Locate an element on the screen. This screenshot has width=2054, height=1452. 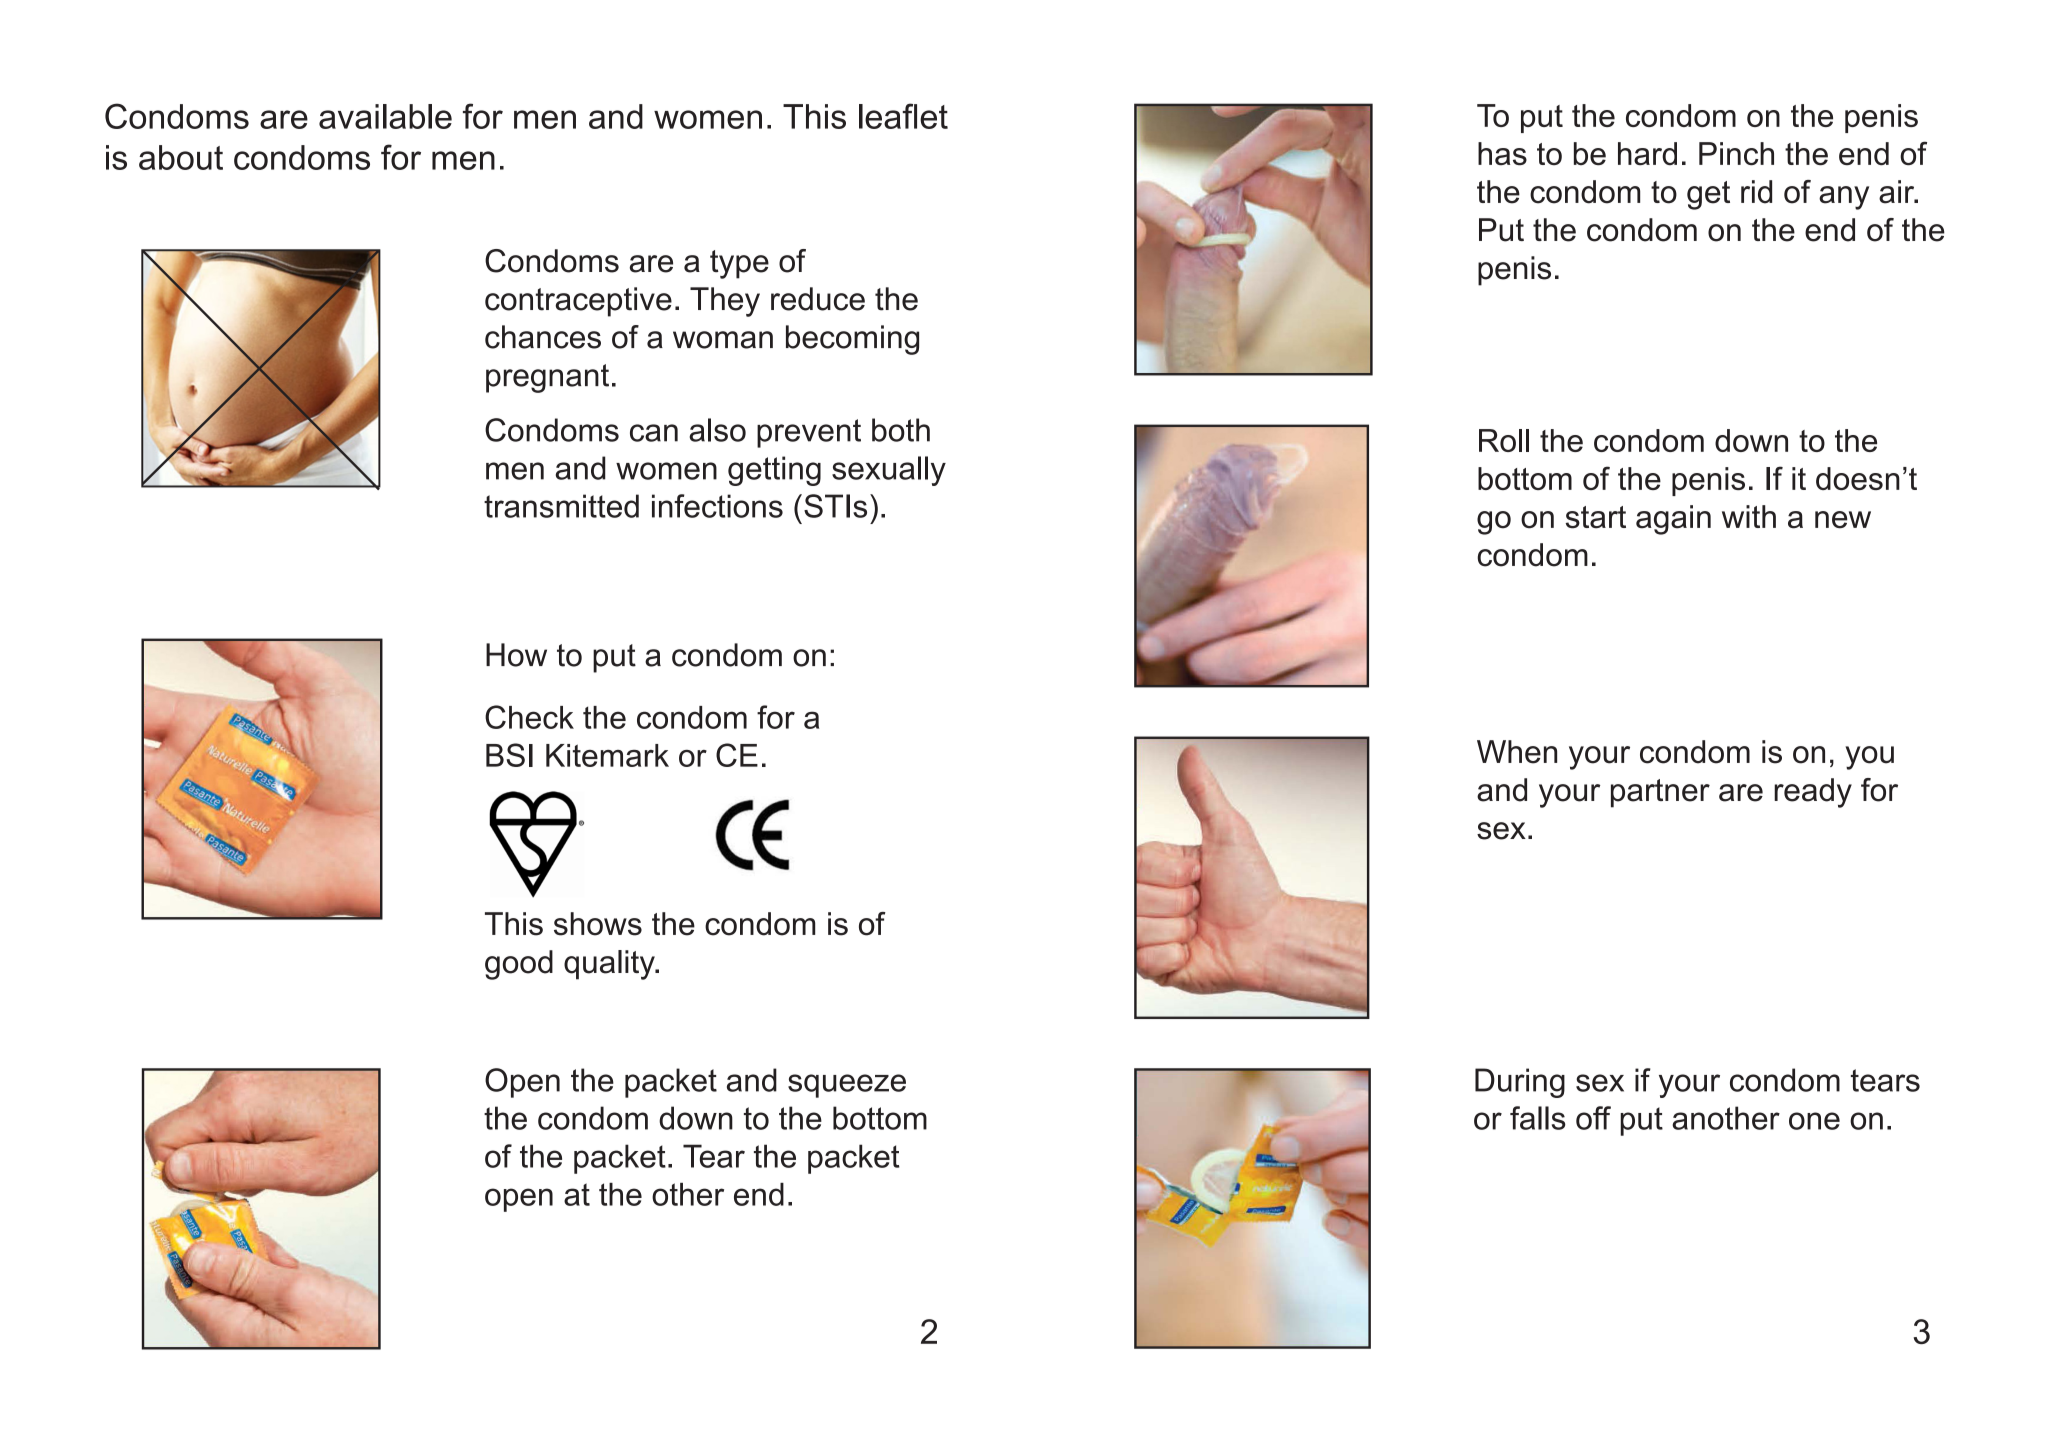
off is located at coordinates (1593, 1118).
